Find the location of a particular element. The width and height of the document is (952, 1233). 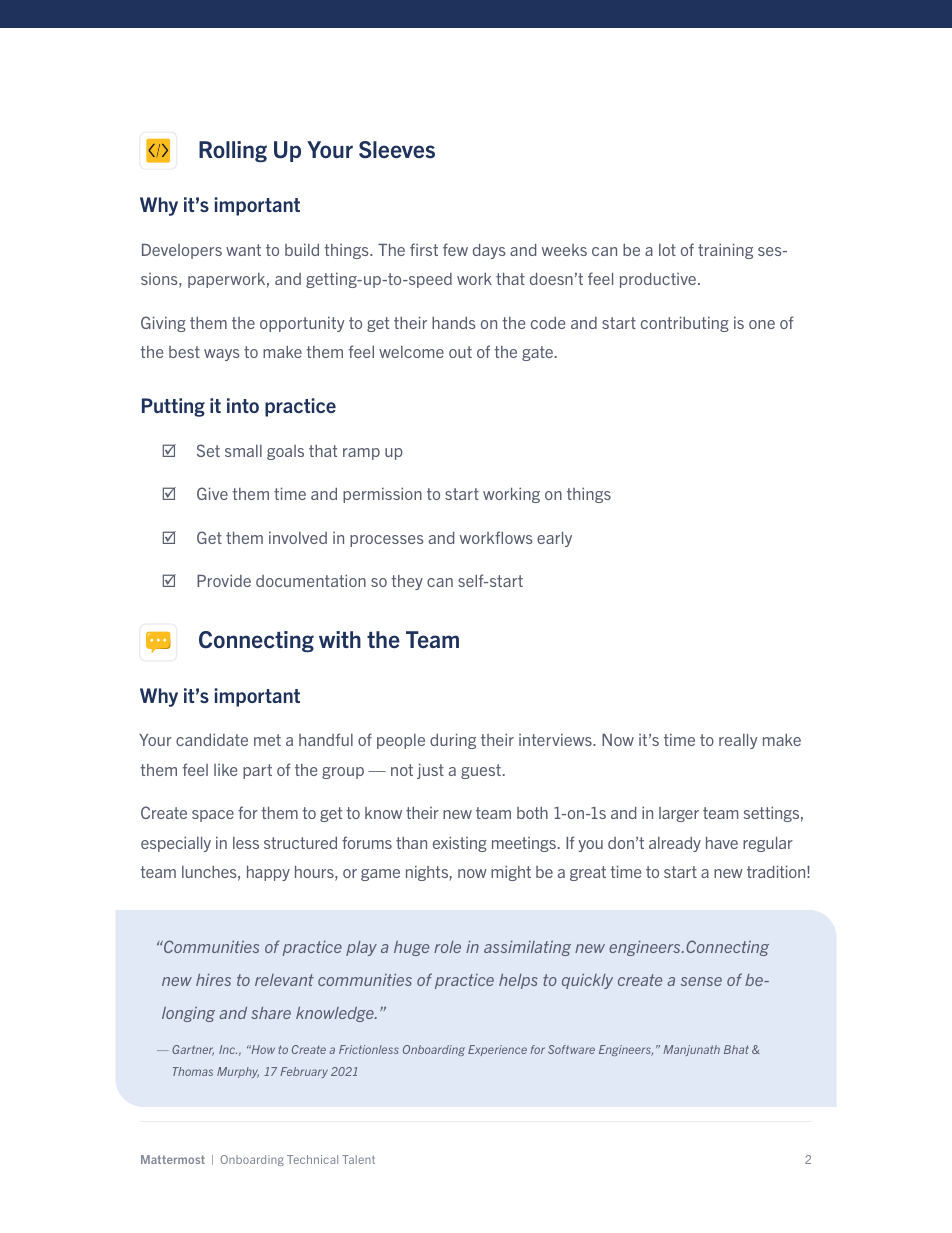

lot is located at coordinates (667, 250).
